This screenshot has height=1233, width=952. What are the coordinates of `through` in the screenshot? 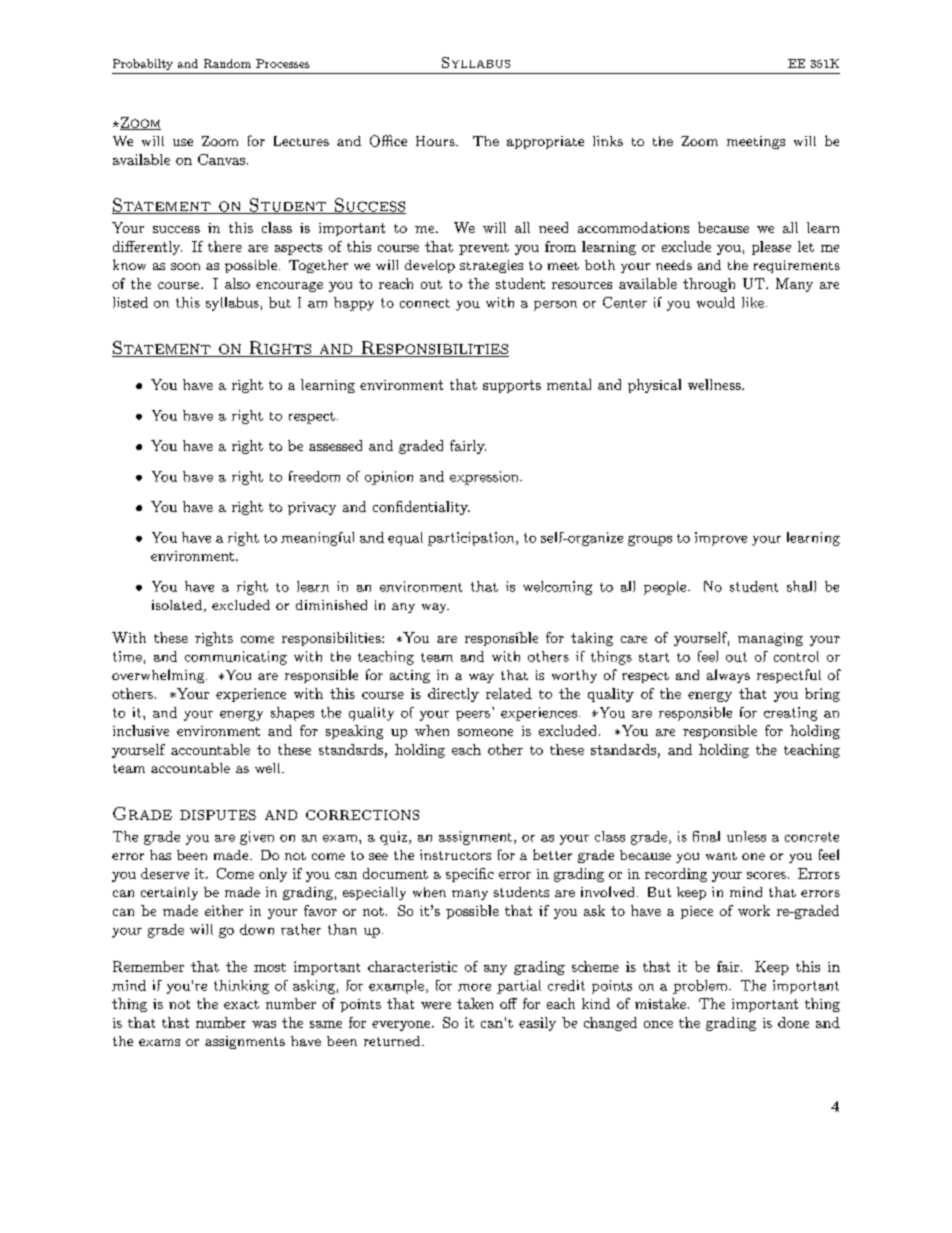 It's located at (709, 285).
